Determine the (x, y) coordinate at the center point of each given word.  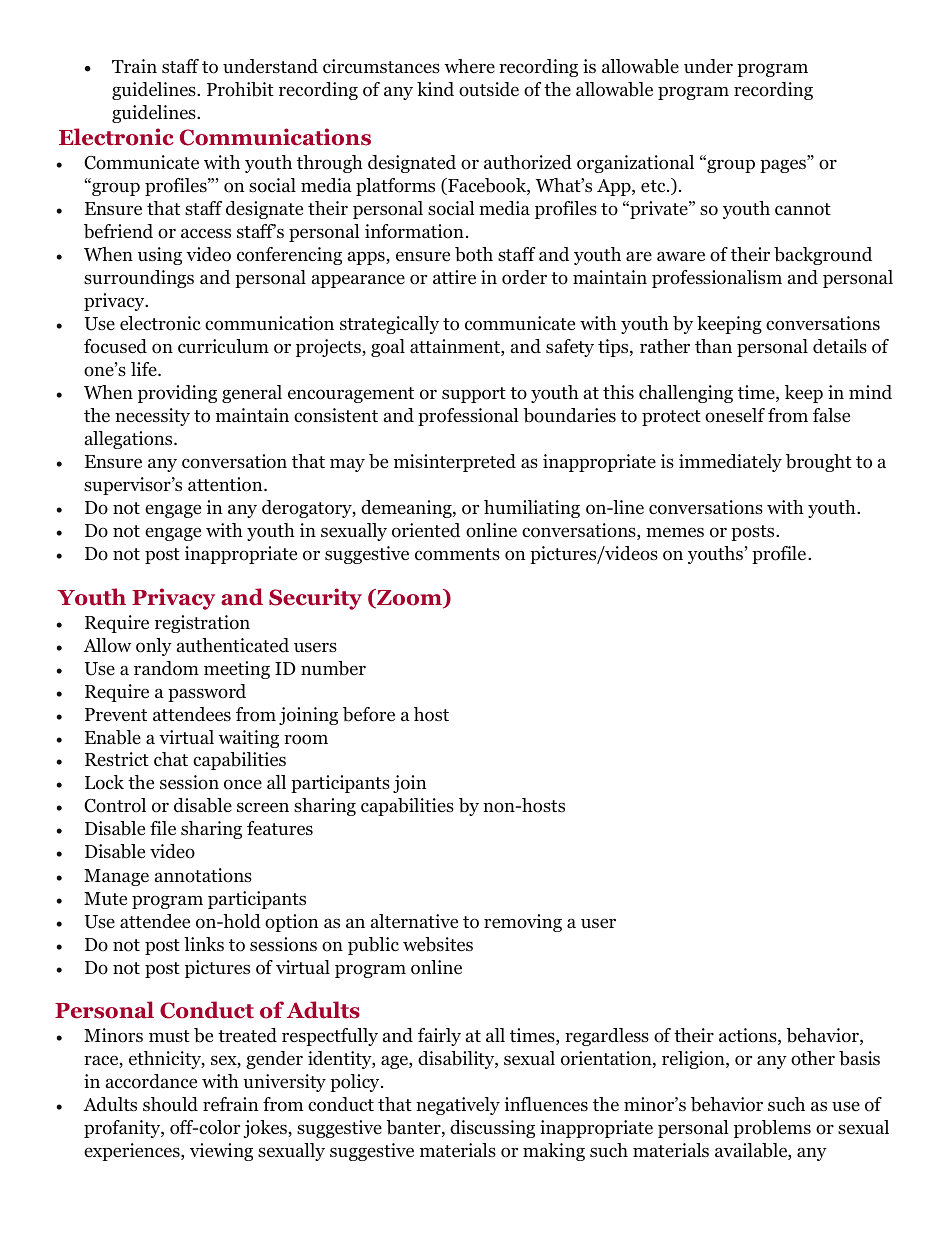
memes (675, 532)
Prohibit (240, 89)
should (170, 1104)
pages (784, 166)
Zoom (409, 598)
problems (772, 1129)
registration (202, 624)
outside (489, 89)
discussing (492, 1129)
